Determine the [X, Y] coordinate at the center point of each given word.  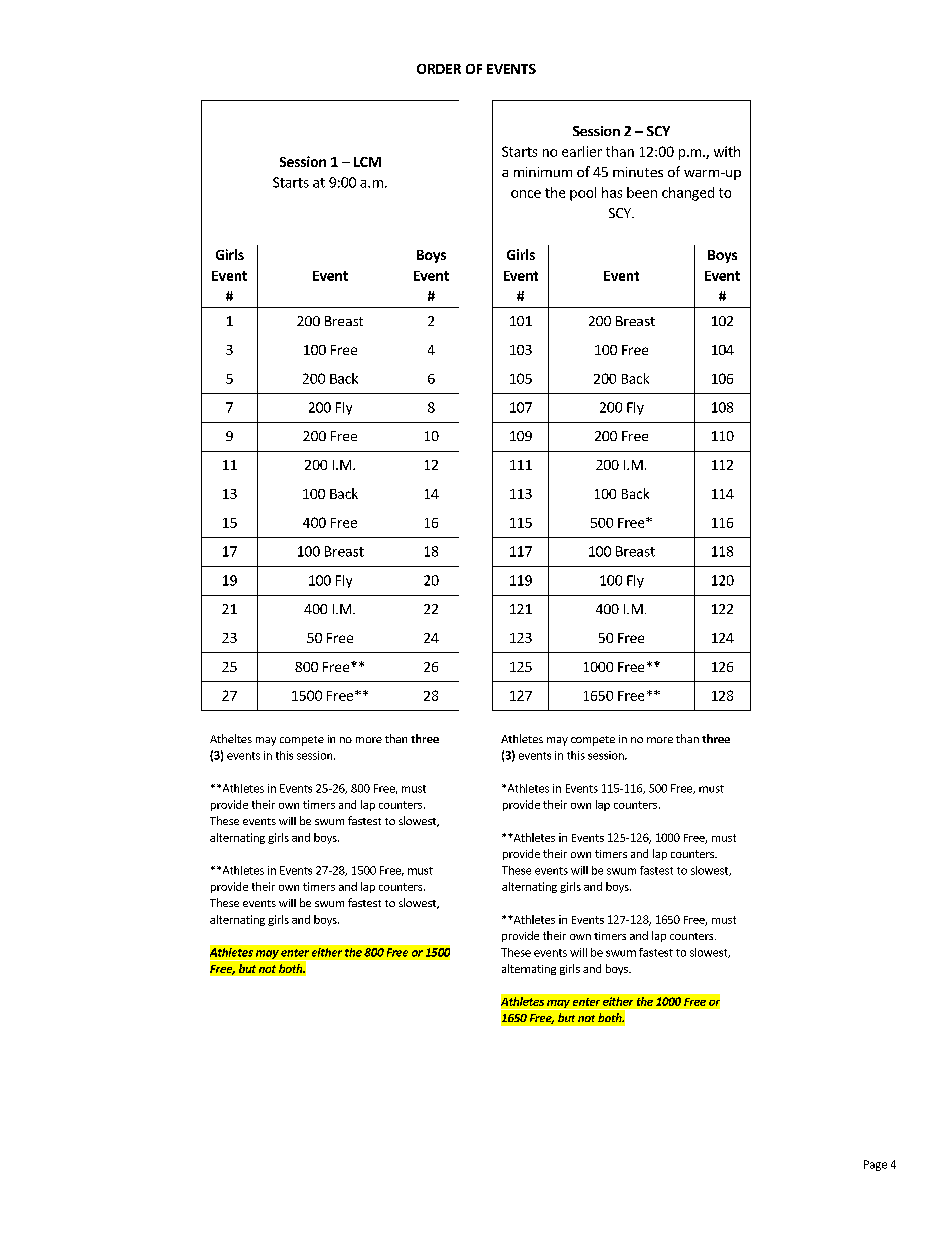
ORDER [439, 69]
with [727, 151]
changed [688, 194]
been [642, 192]
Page [875, 1165]
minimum [543, 172]
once [526, 194]
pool [583, 194]
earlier [582, 151]
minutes [638, 172]
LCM [367, 162]
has [612, 192]
